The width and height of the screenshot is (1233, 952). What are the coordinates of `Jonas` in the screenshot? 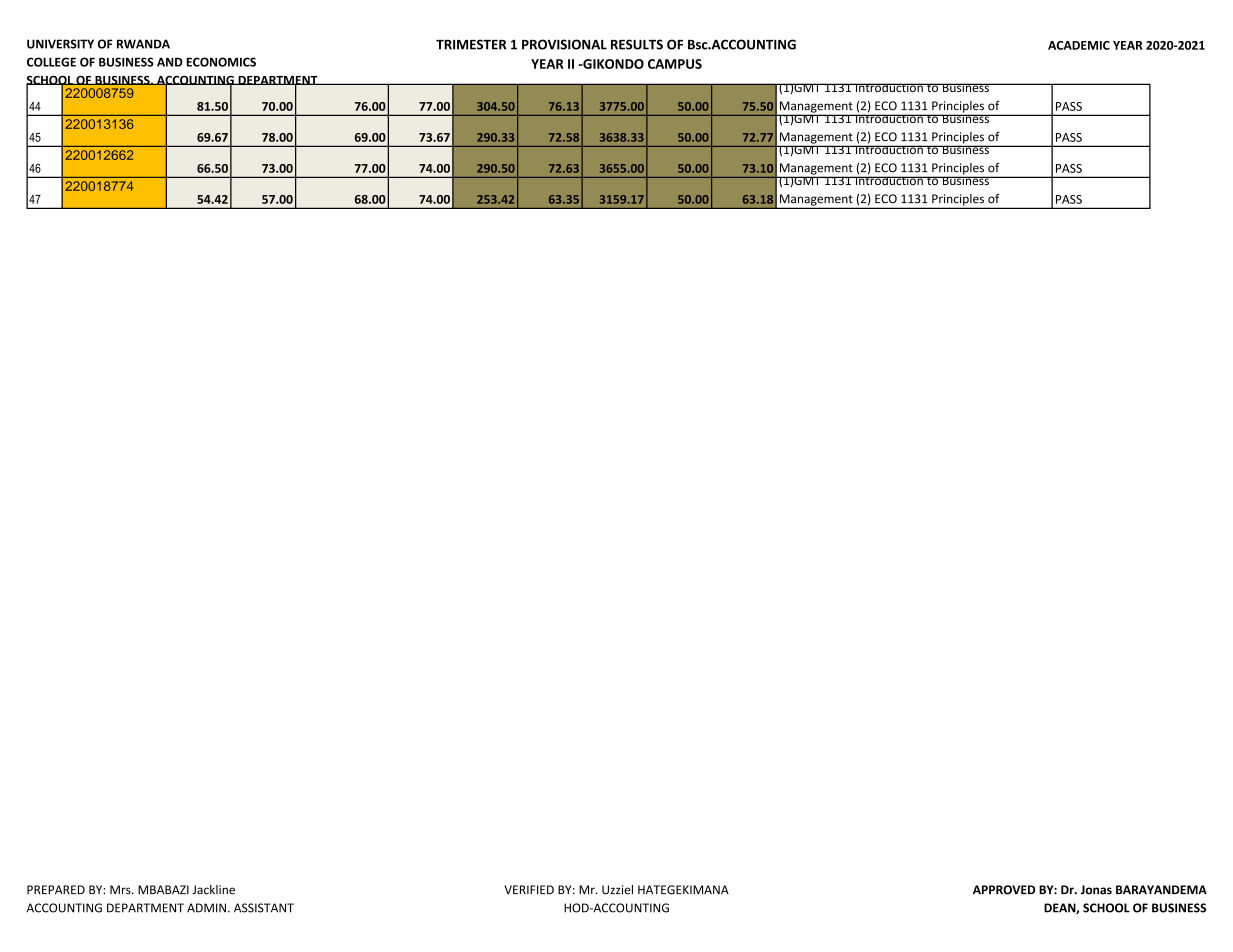 It's located at (1096, 890).
